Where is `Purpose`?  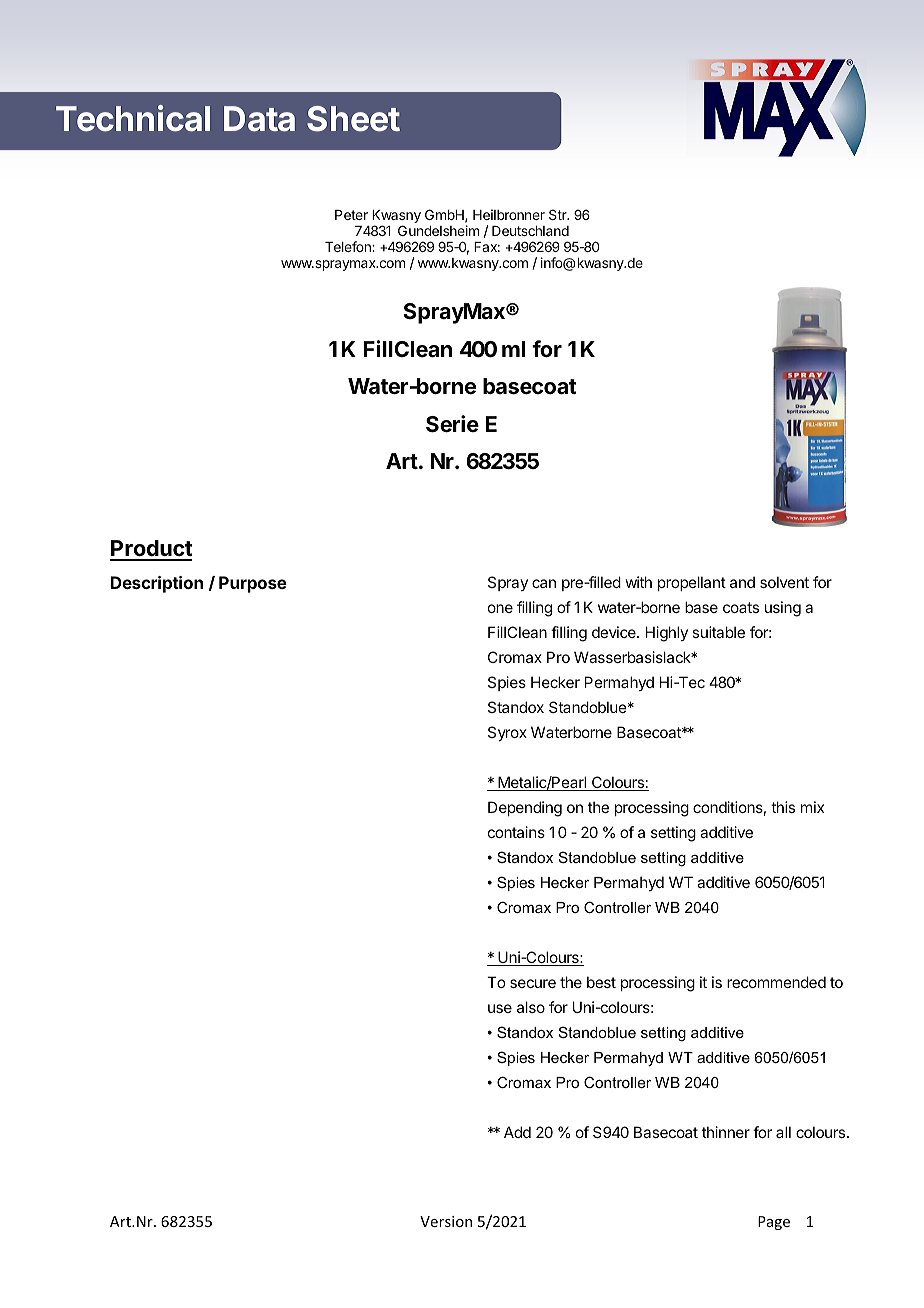 Purpose is located at coordinates (253, 584).
